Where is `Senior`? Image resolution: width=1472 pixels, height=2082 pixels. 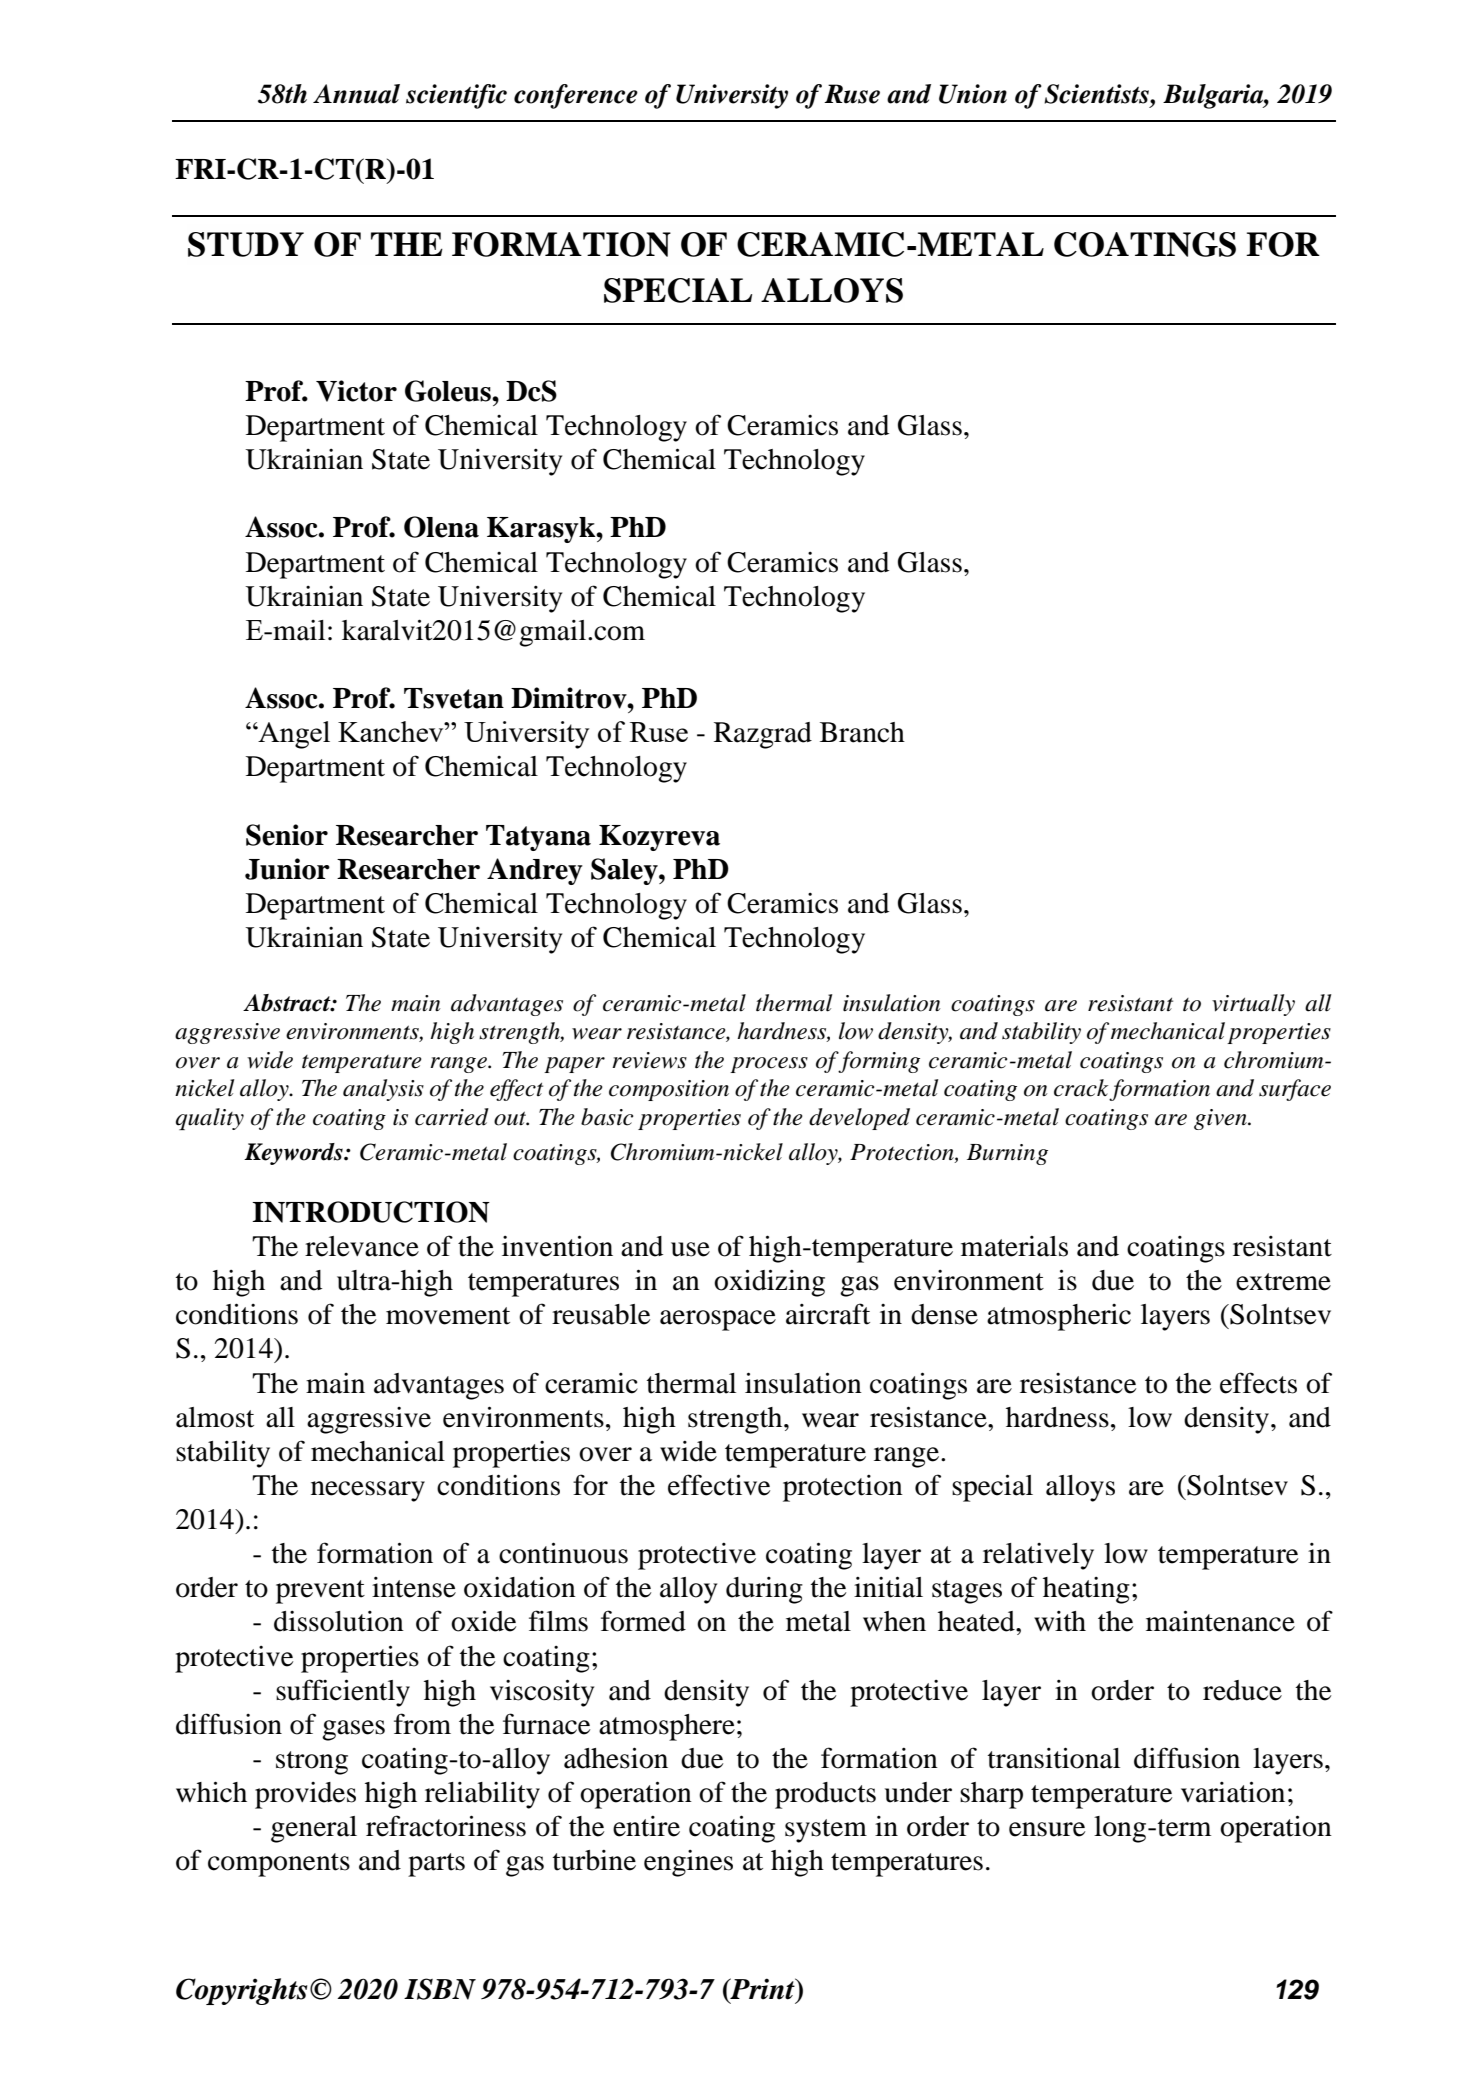 Senior is located at coordinates (287, 835).
